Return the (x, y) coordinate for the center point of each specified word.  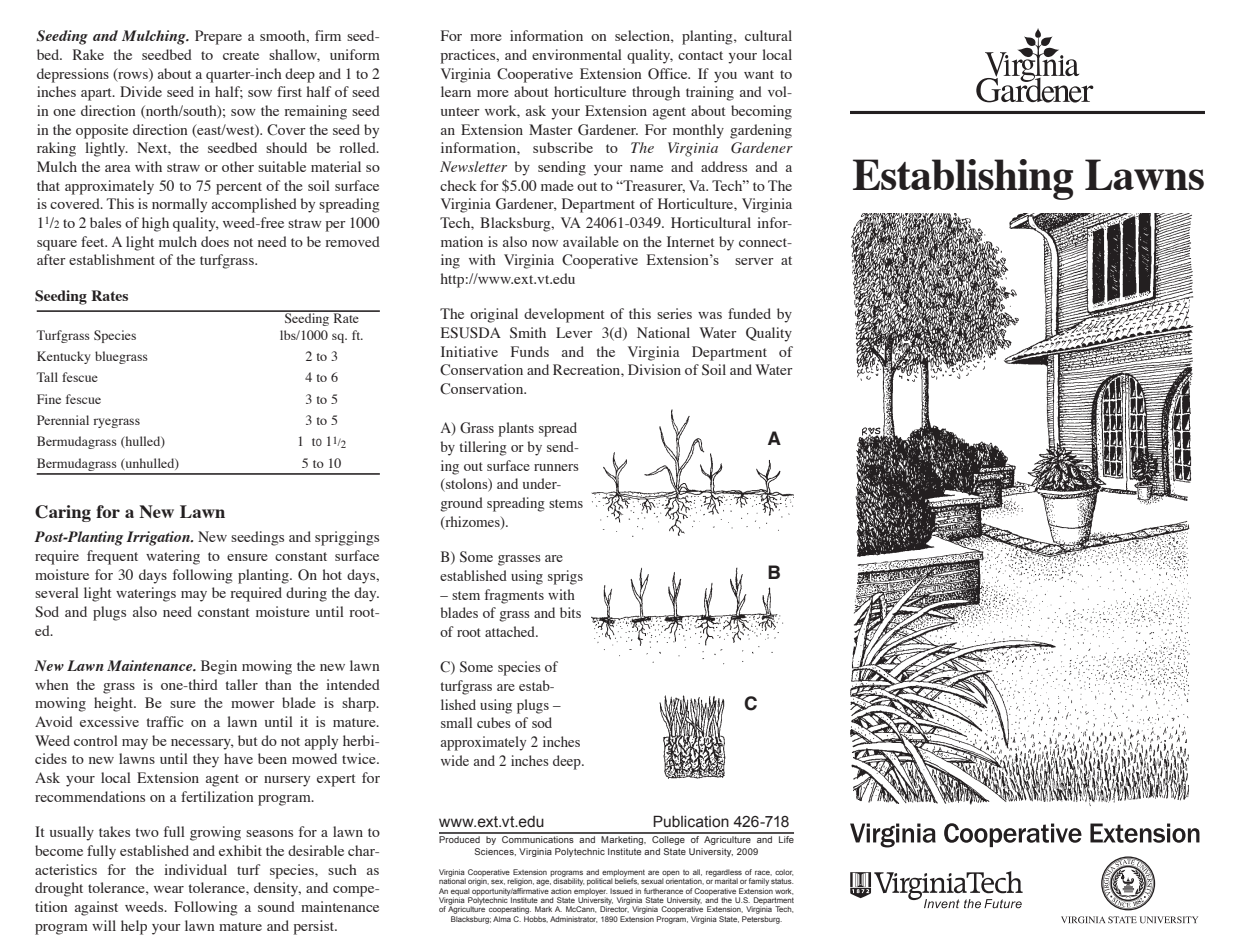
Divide (141, 91)
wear (169, 889)
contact (700, 55)
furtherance (663, 891)
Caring (63, 513)
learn (456, 91)
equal (461, 893)
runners (556, 467)
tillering (483, 448)
